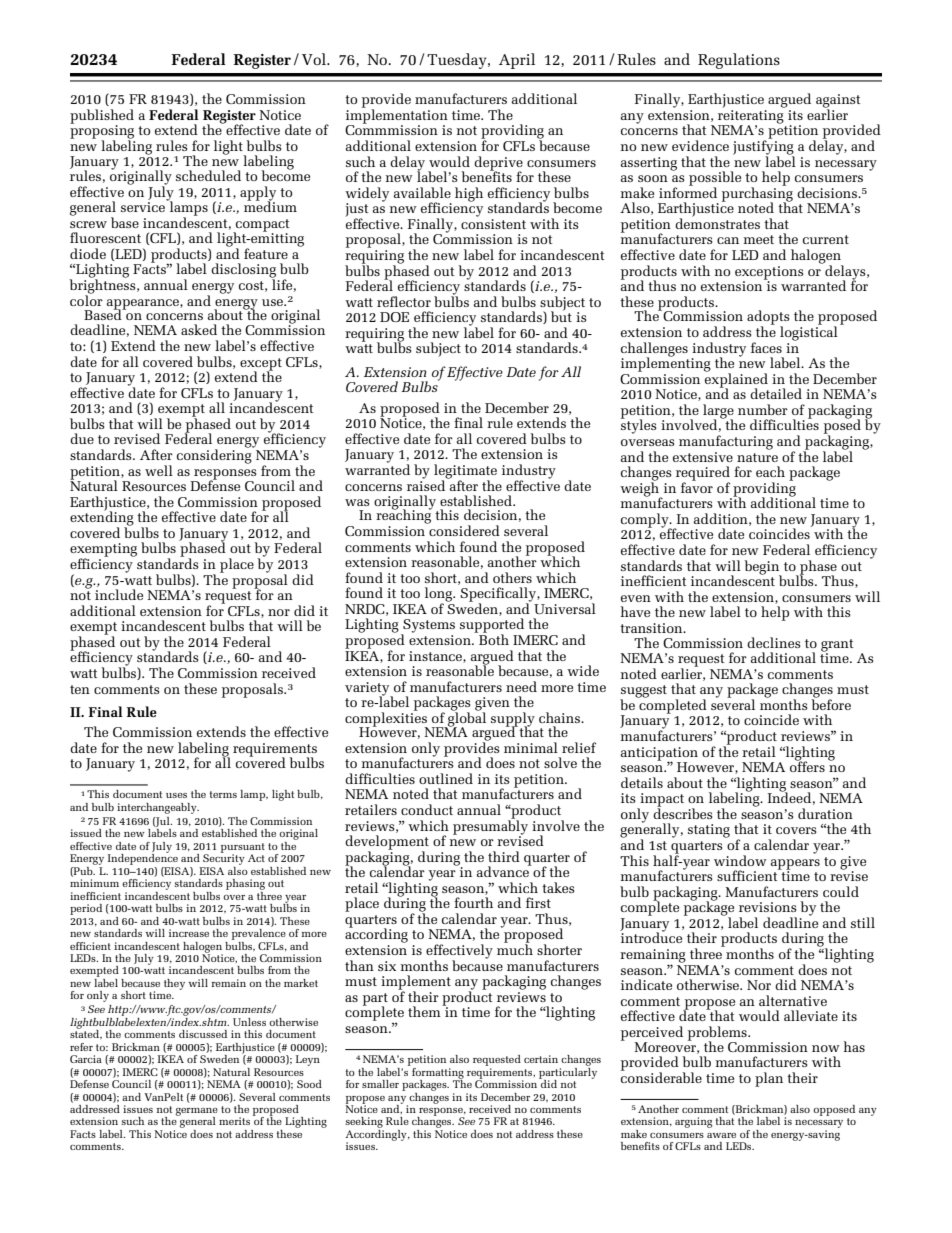  I want to click on published, so click(102, 117).
